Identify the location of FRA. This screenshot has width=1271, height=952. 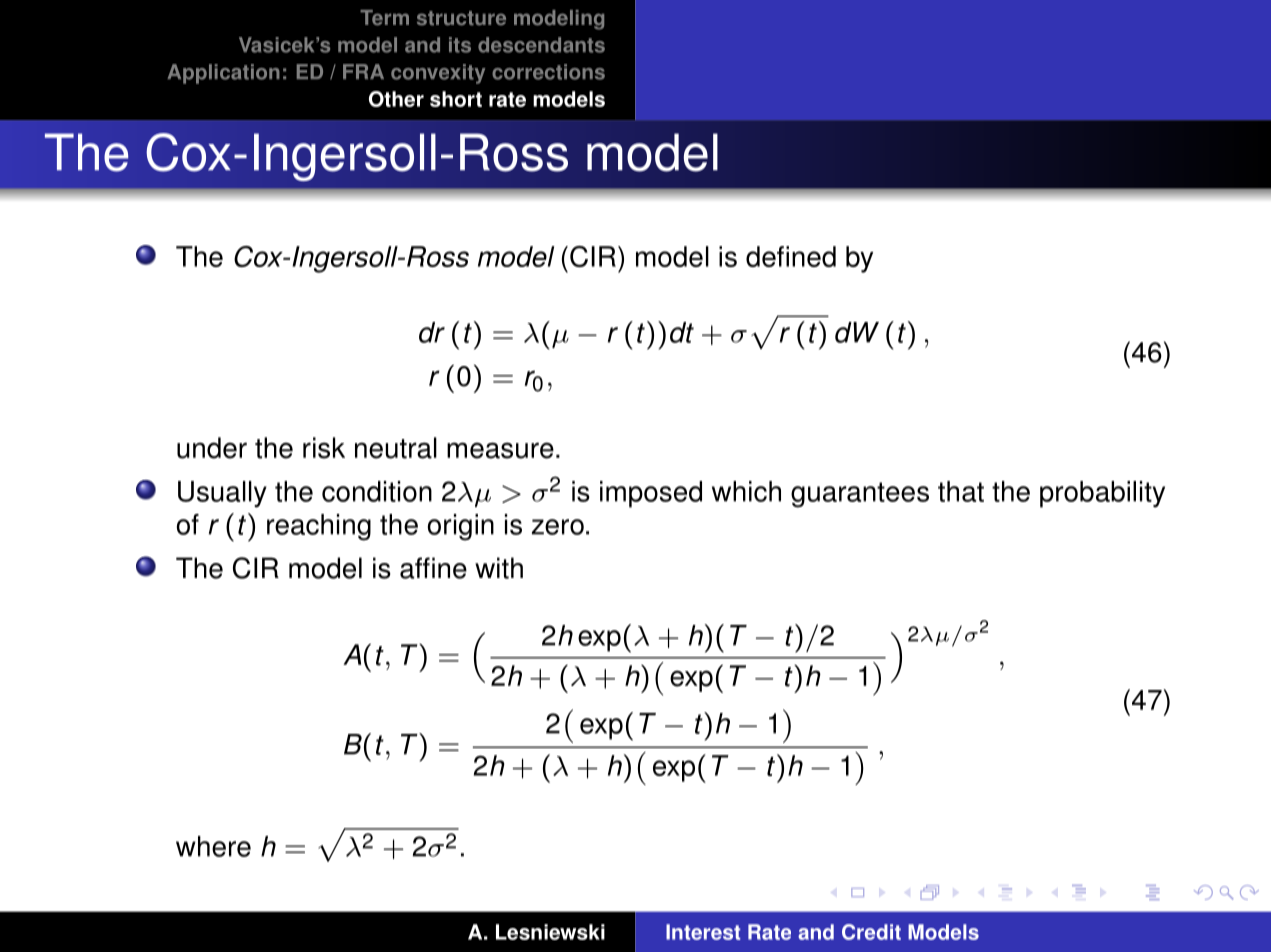
(363, 71).
